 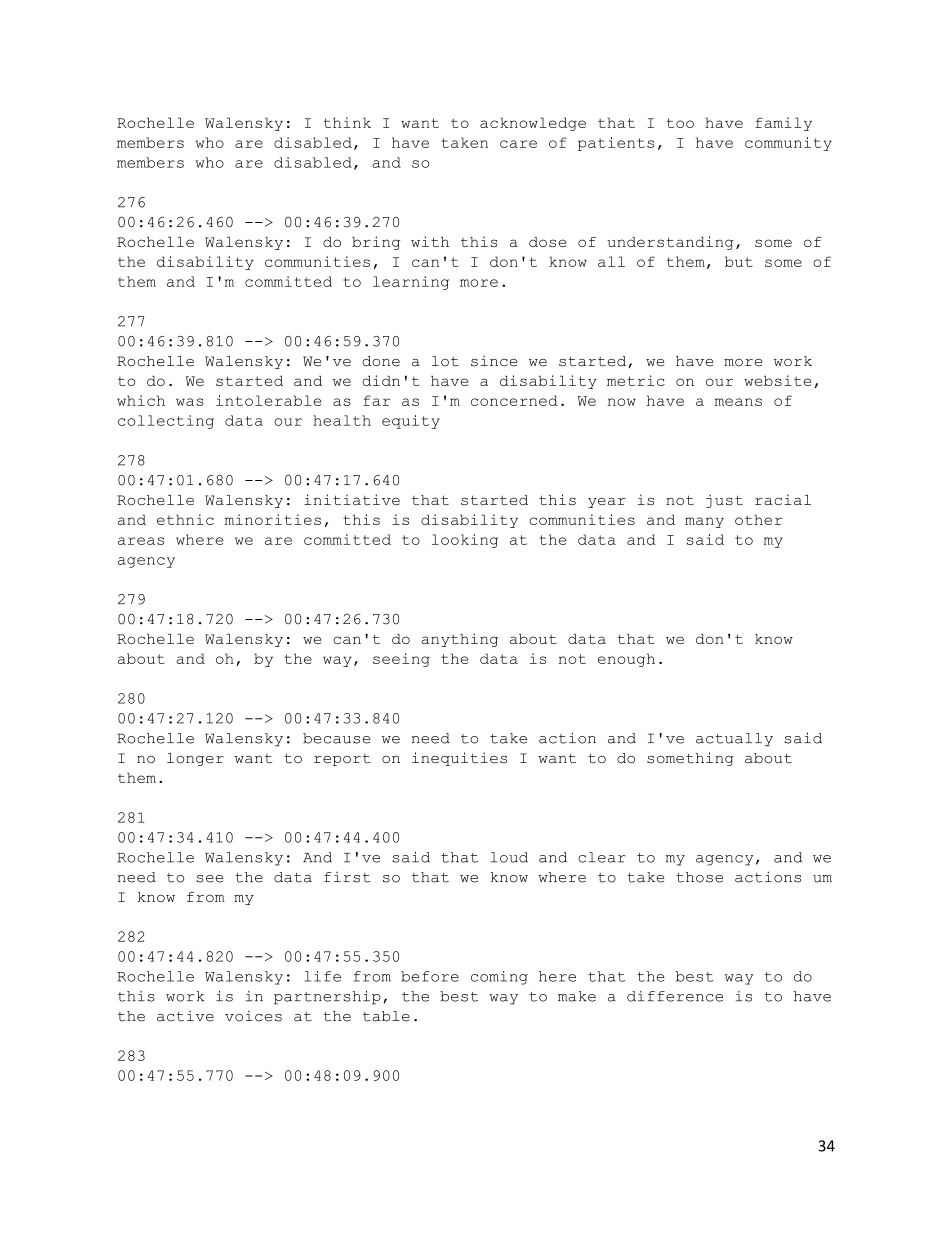 I want to click on equity, so click(x=411, y=422).
